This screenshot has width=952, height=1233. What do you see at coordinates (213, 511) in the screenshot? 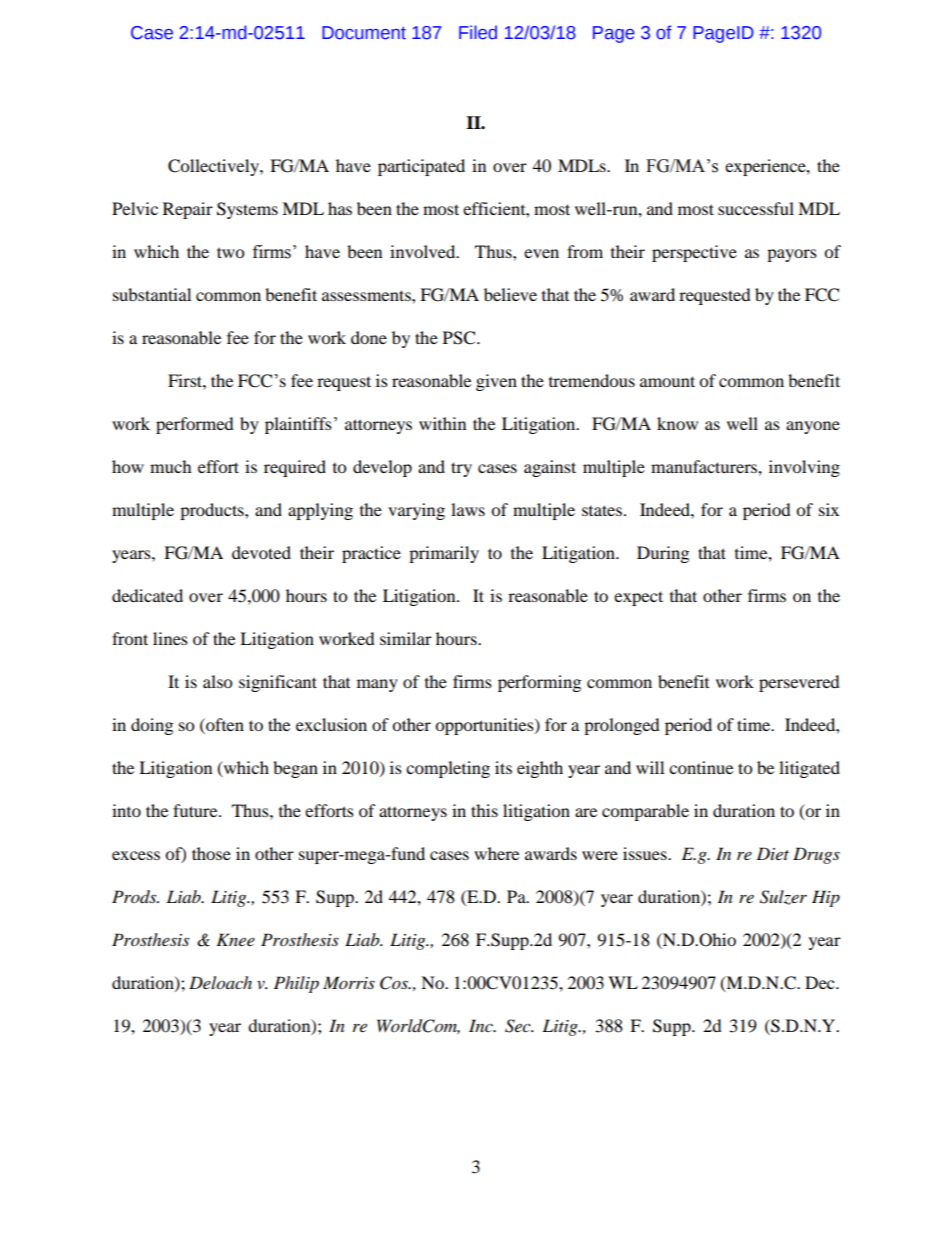
I see `products` at bounding box center [213, 511].
